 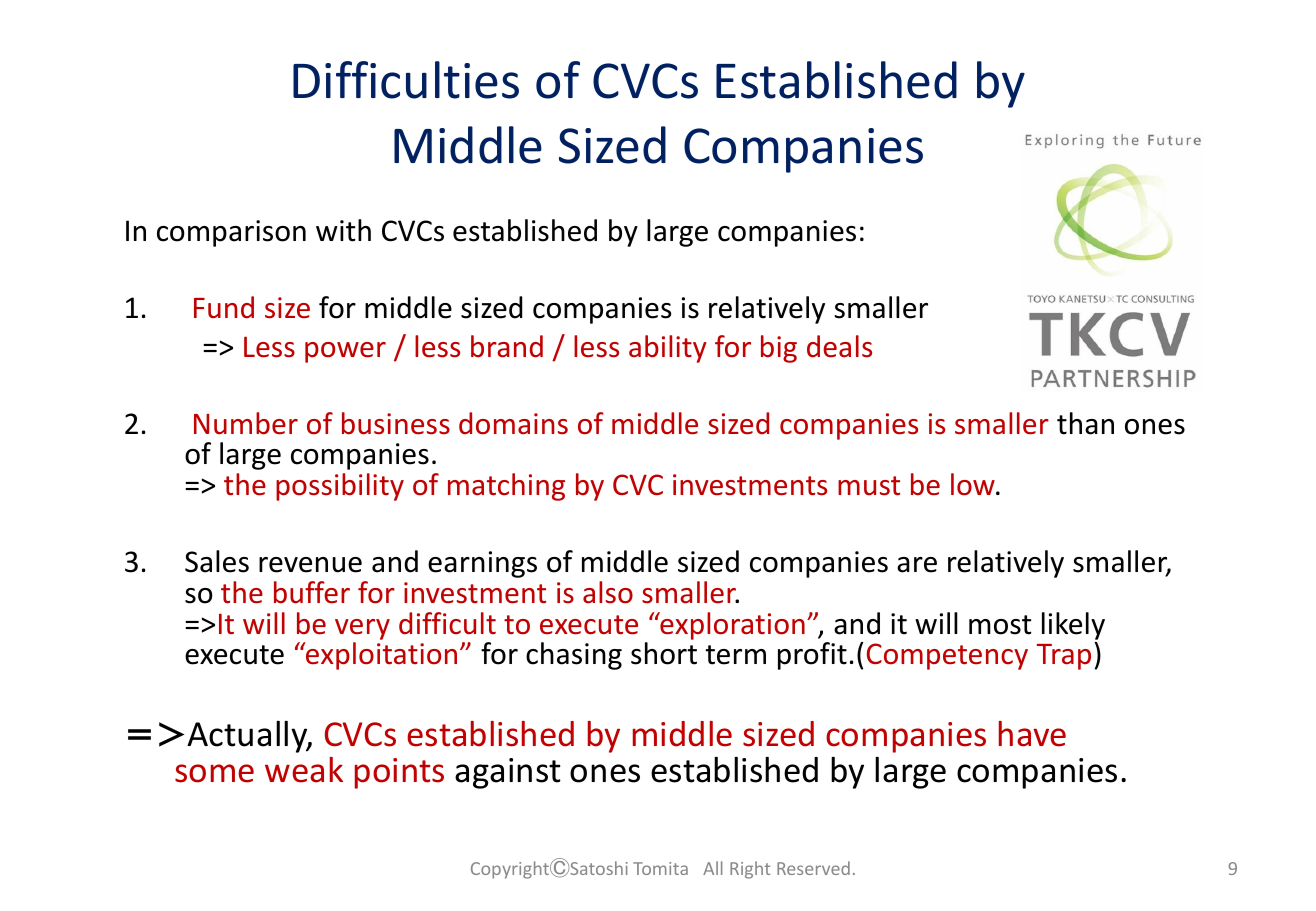 I want to click on ability, so click(x=668, y=349).
